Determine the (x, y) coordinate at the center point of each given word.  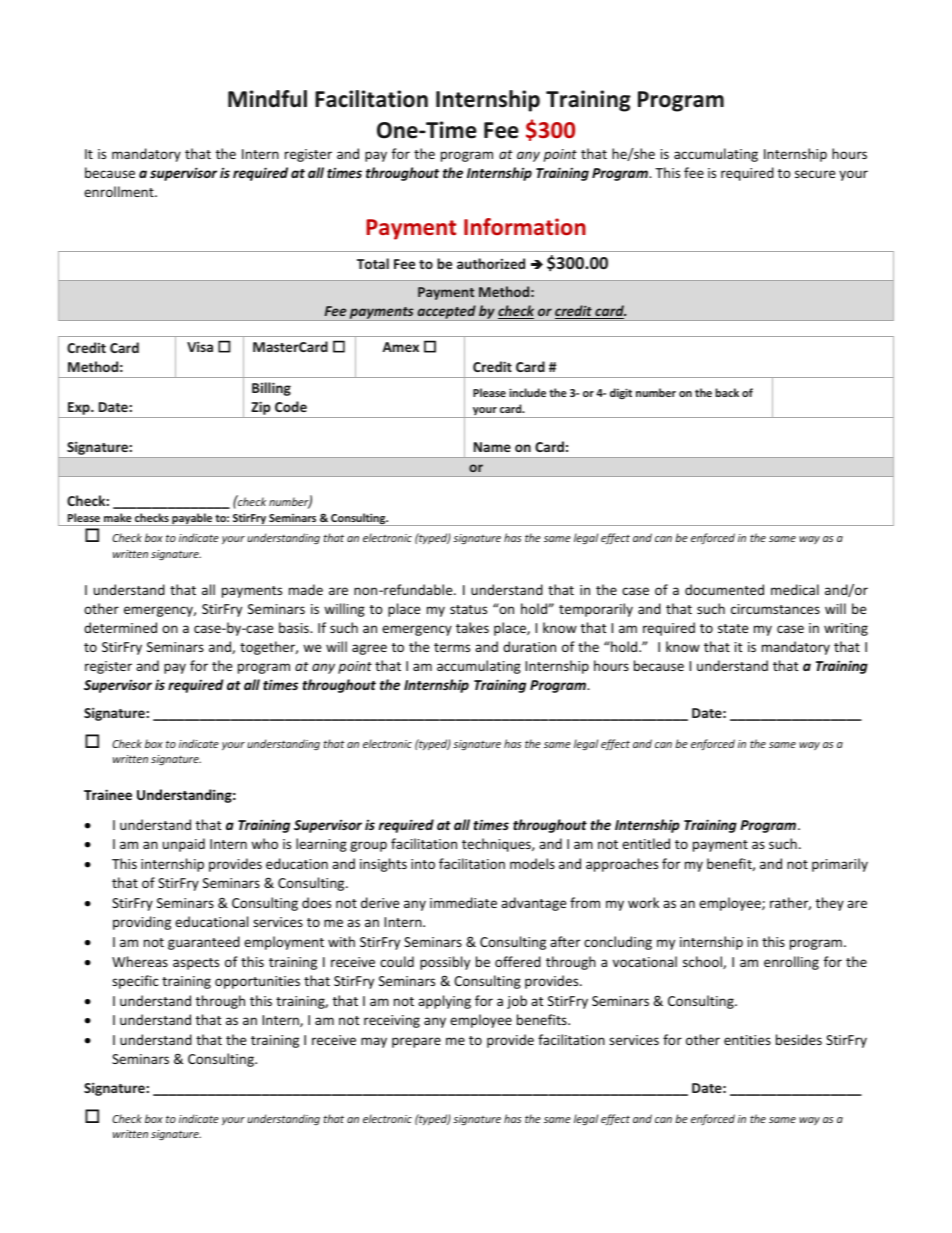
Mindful (267, 99)
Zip (261, 409)
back (727, 392)
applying (444, 1002)
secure (815, 174)
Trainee (108, 794)
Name (492, 447)
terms (452, 647)
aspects (196, 964)
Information (525, 227)
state (733, 628)
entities (747, 1040)
